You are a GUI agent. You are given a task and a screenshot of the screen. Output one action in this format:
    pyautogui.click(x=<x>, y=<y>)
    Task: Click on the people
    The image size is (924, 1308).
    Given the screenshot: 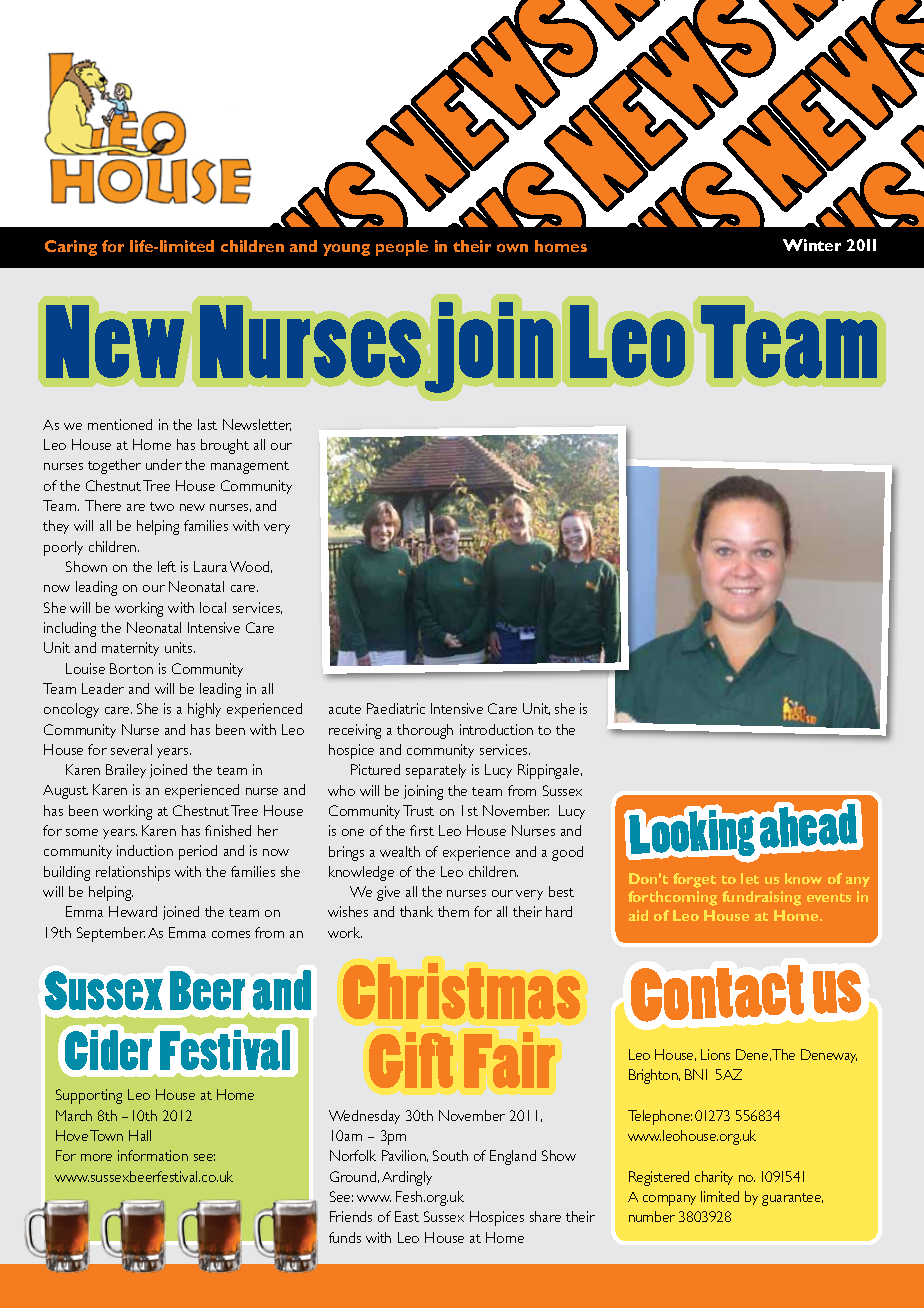 What is the action you would take?
    pyautogui.click(x=402, y=248)
